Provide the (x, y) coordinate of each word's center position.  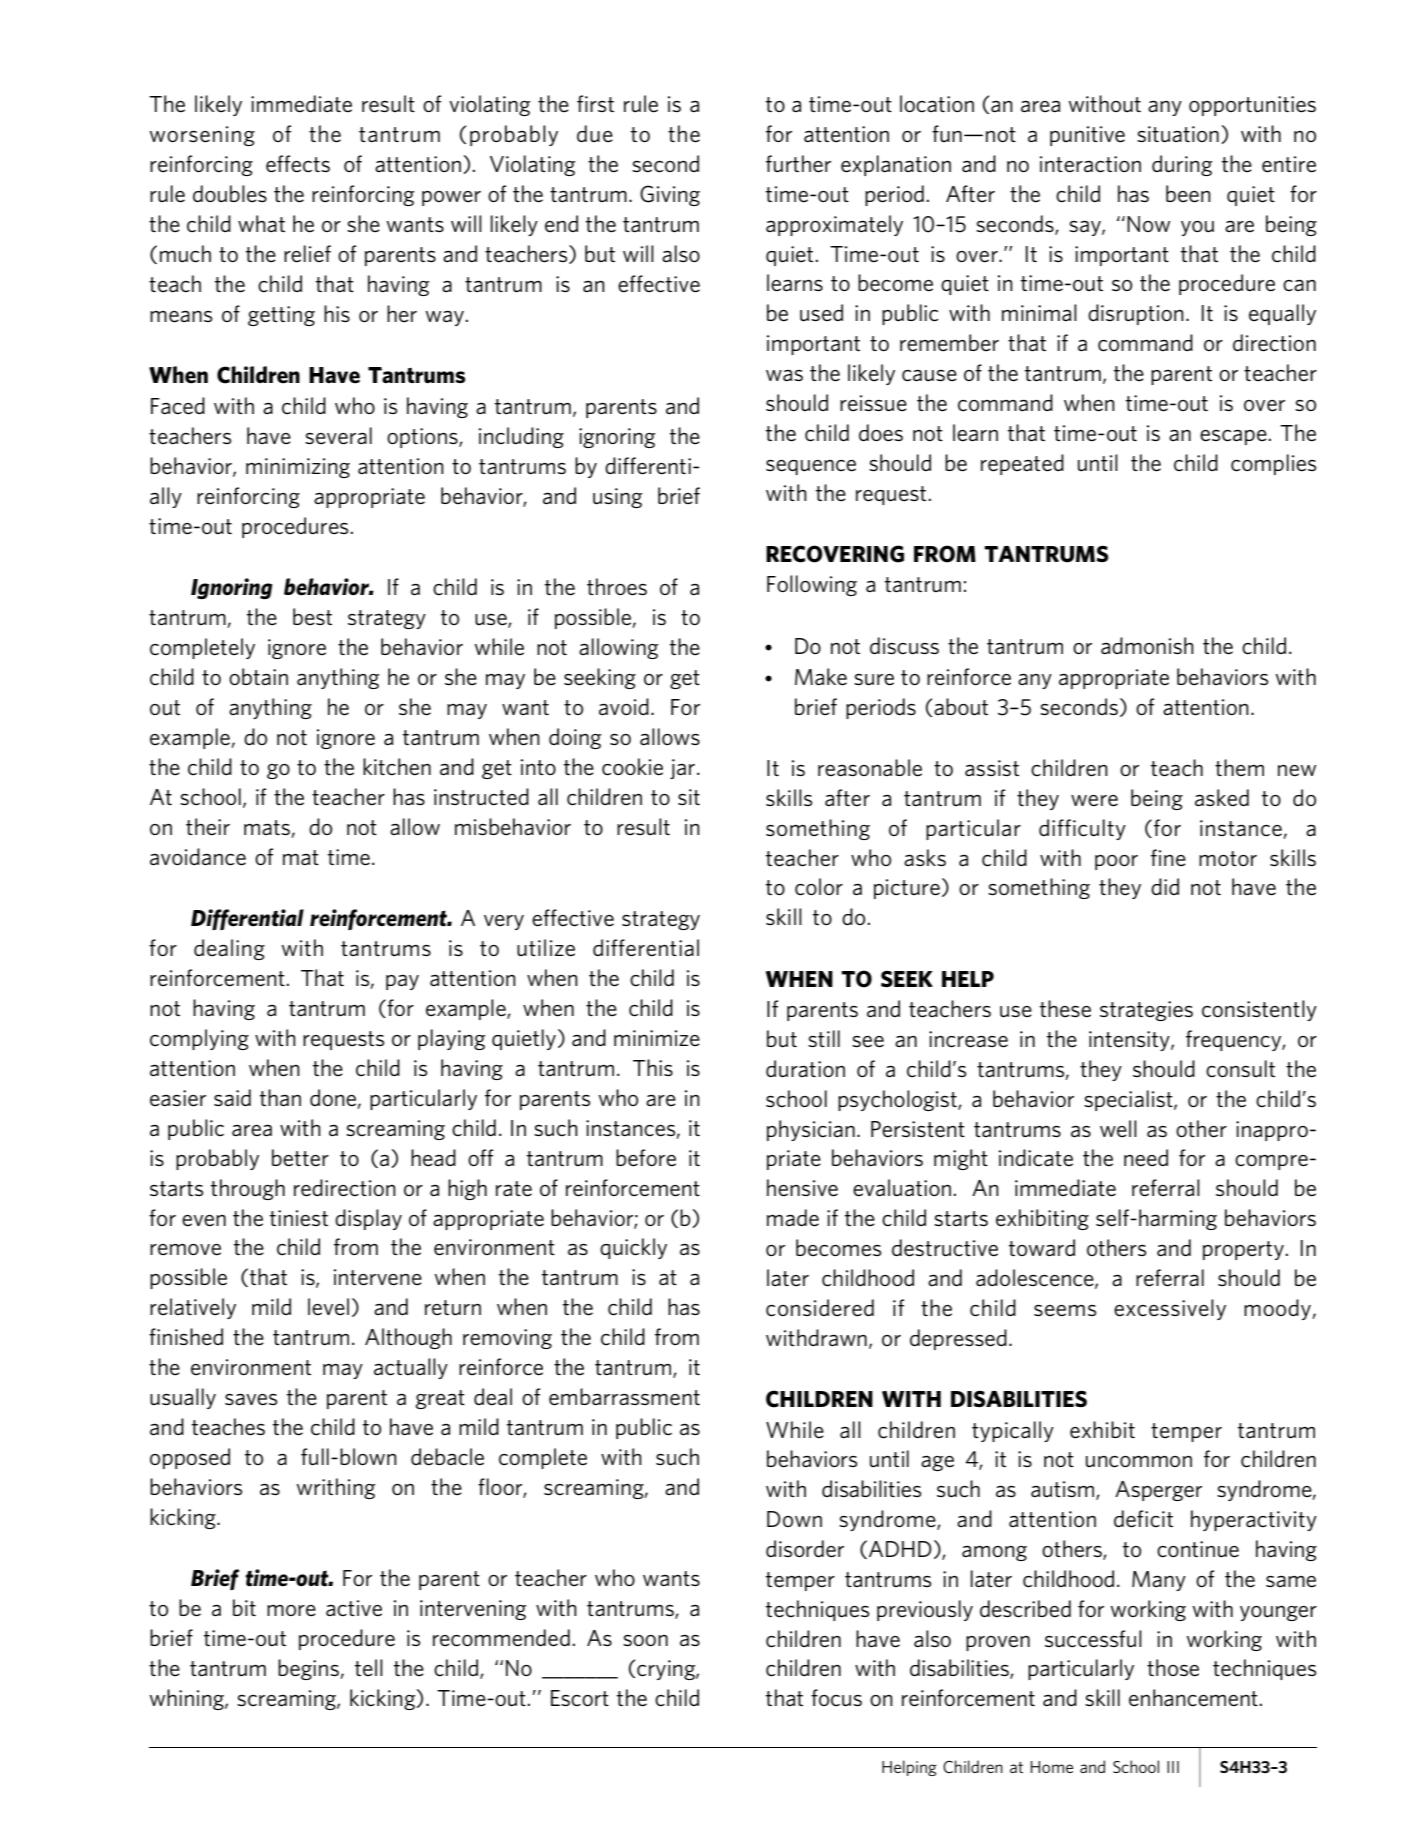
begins (309, 1669)
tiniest (299, 1218)
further (798, 164)
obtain (258, 676)
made (793, 1218)
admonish (1147, 645)
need (1146, 1158)
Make (821, 677)
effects (298, 164)
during (1182, 165)
